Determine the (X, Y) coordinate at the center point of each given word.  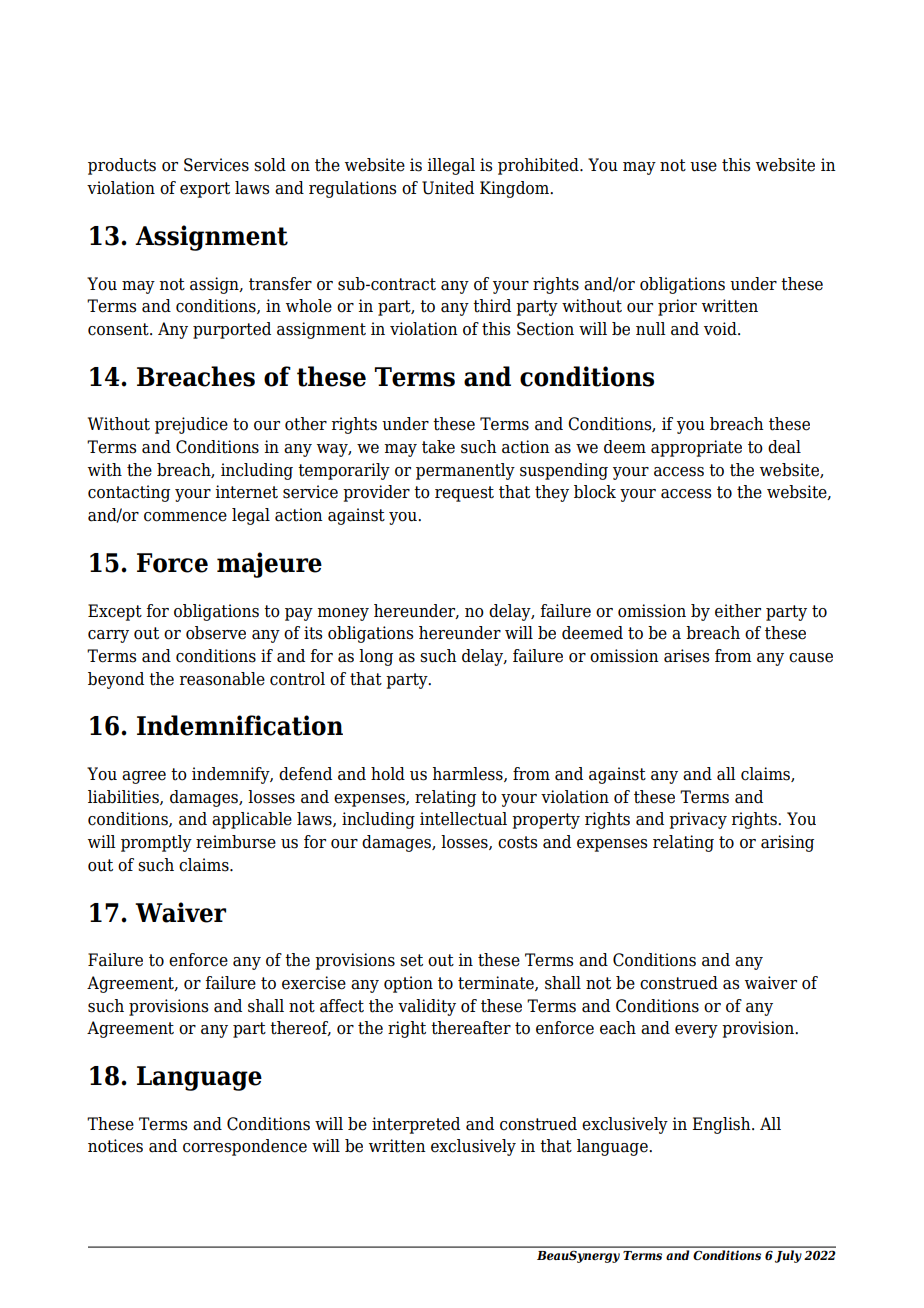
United (448, 188)
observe (216, 633)
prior (677, 307)
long (376, 657)
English (722, 1125)
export (205, 190)
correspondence (245, 1147)
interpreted (416, 1125)
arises (686, 656)
